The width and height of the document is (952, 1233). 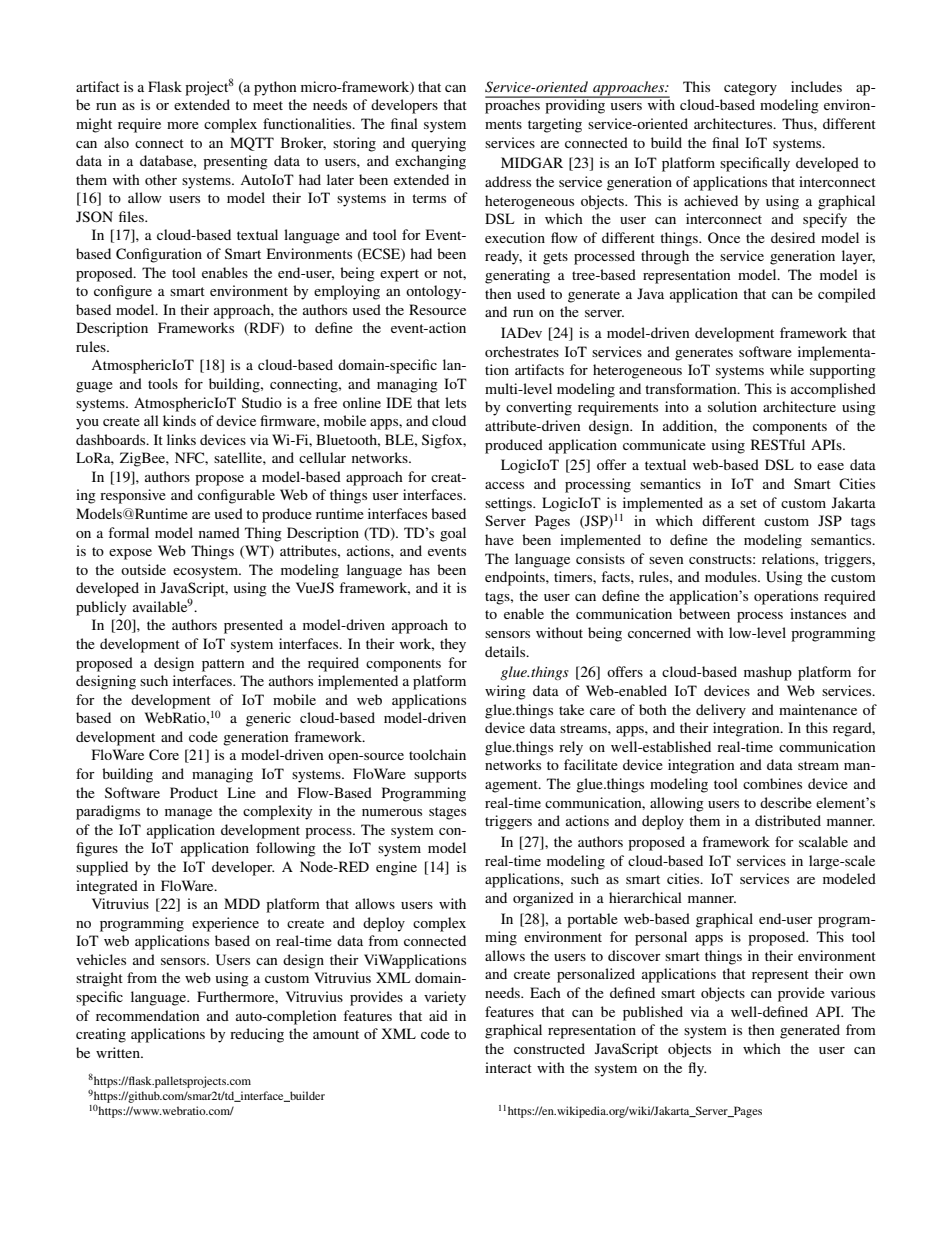 I want to click on fly, so click(x=697, y=1069).
